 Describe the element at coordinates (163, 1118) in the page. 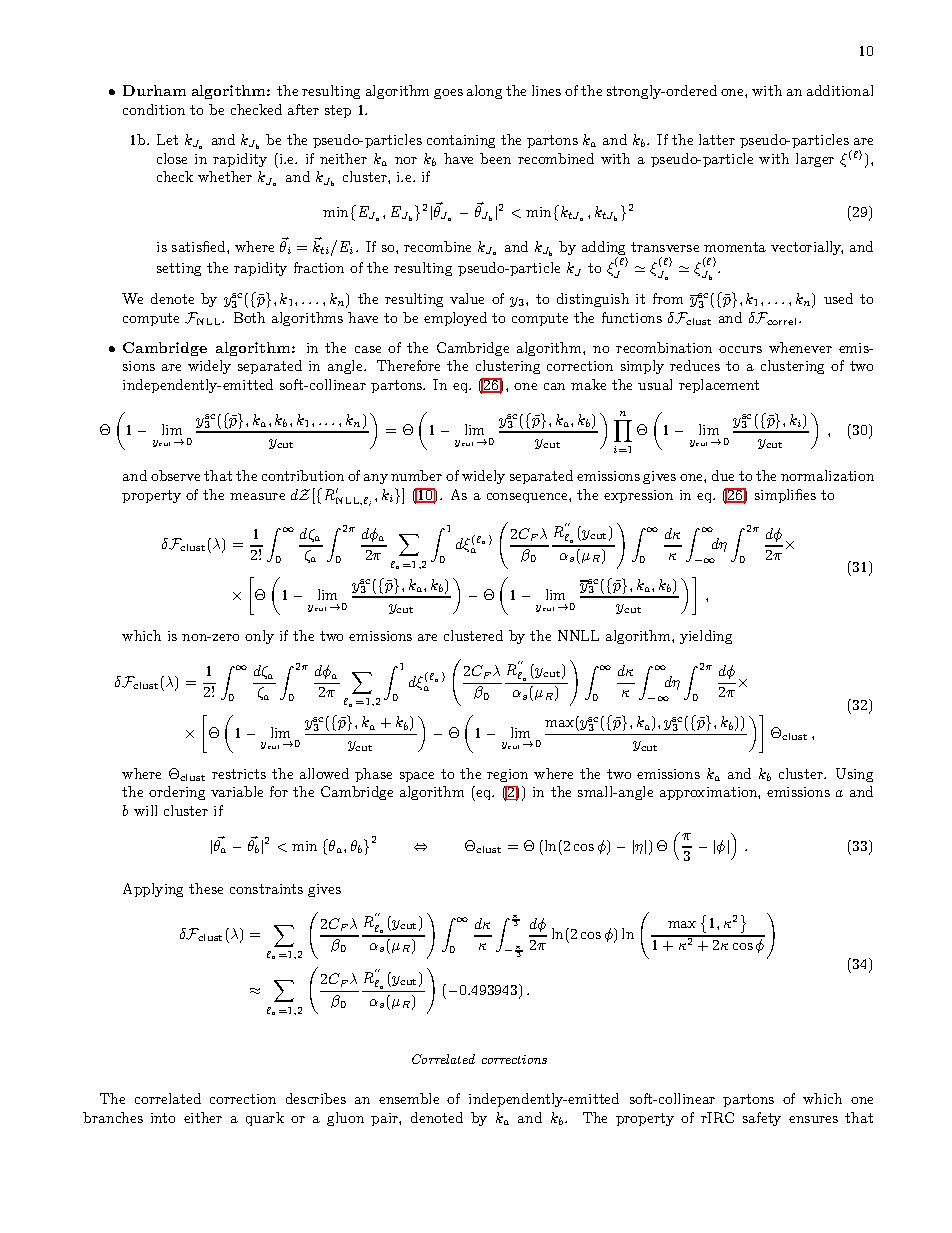

I see `into` at that location.
